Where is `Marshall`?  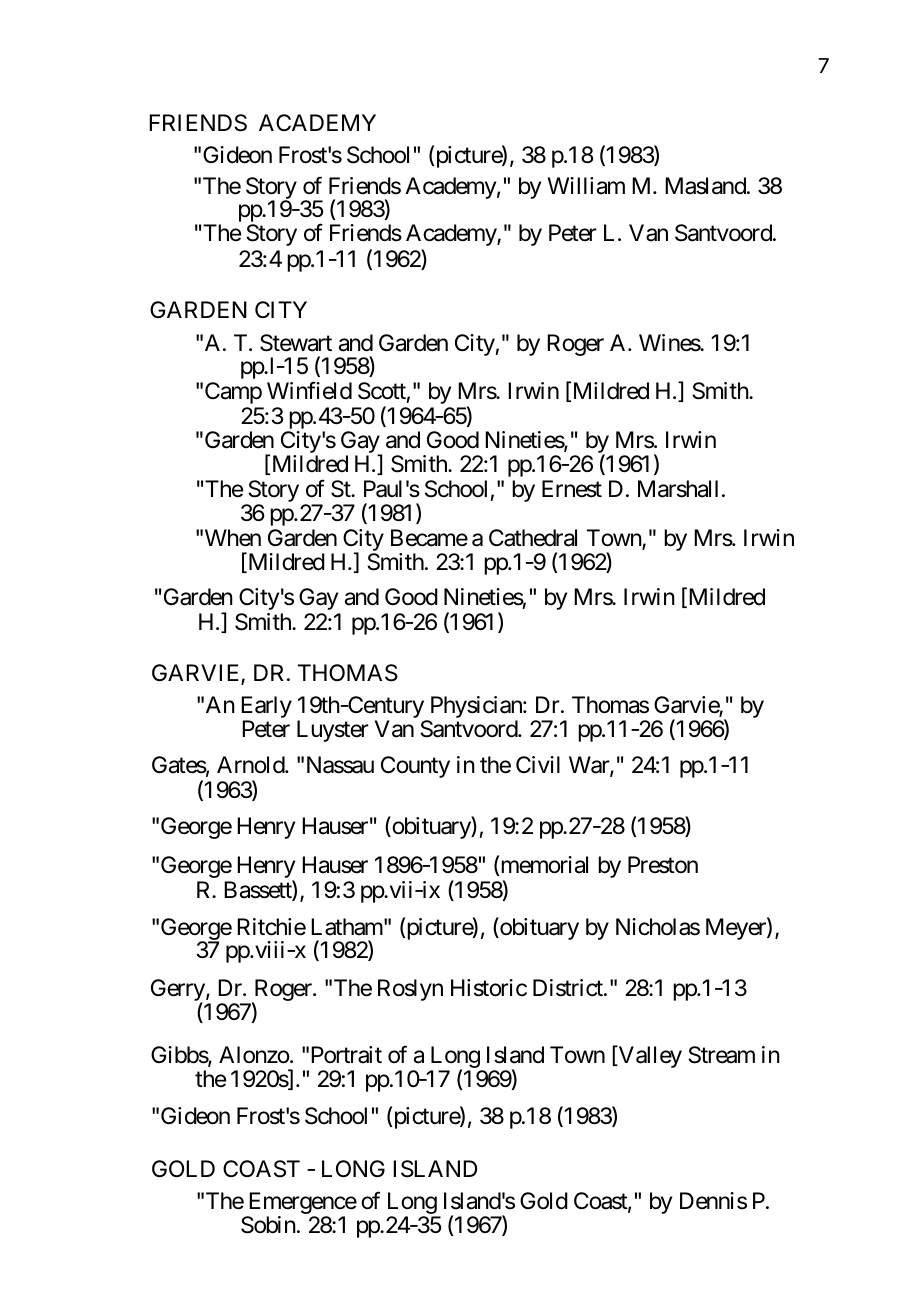 Marshall is located at coordinates (678, 489).
